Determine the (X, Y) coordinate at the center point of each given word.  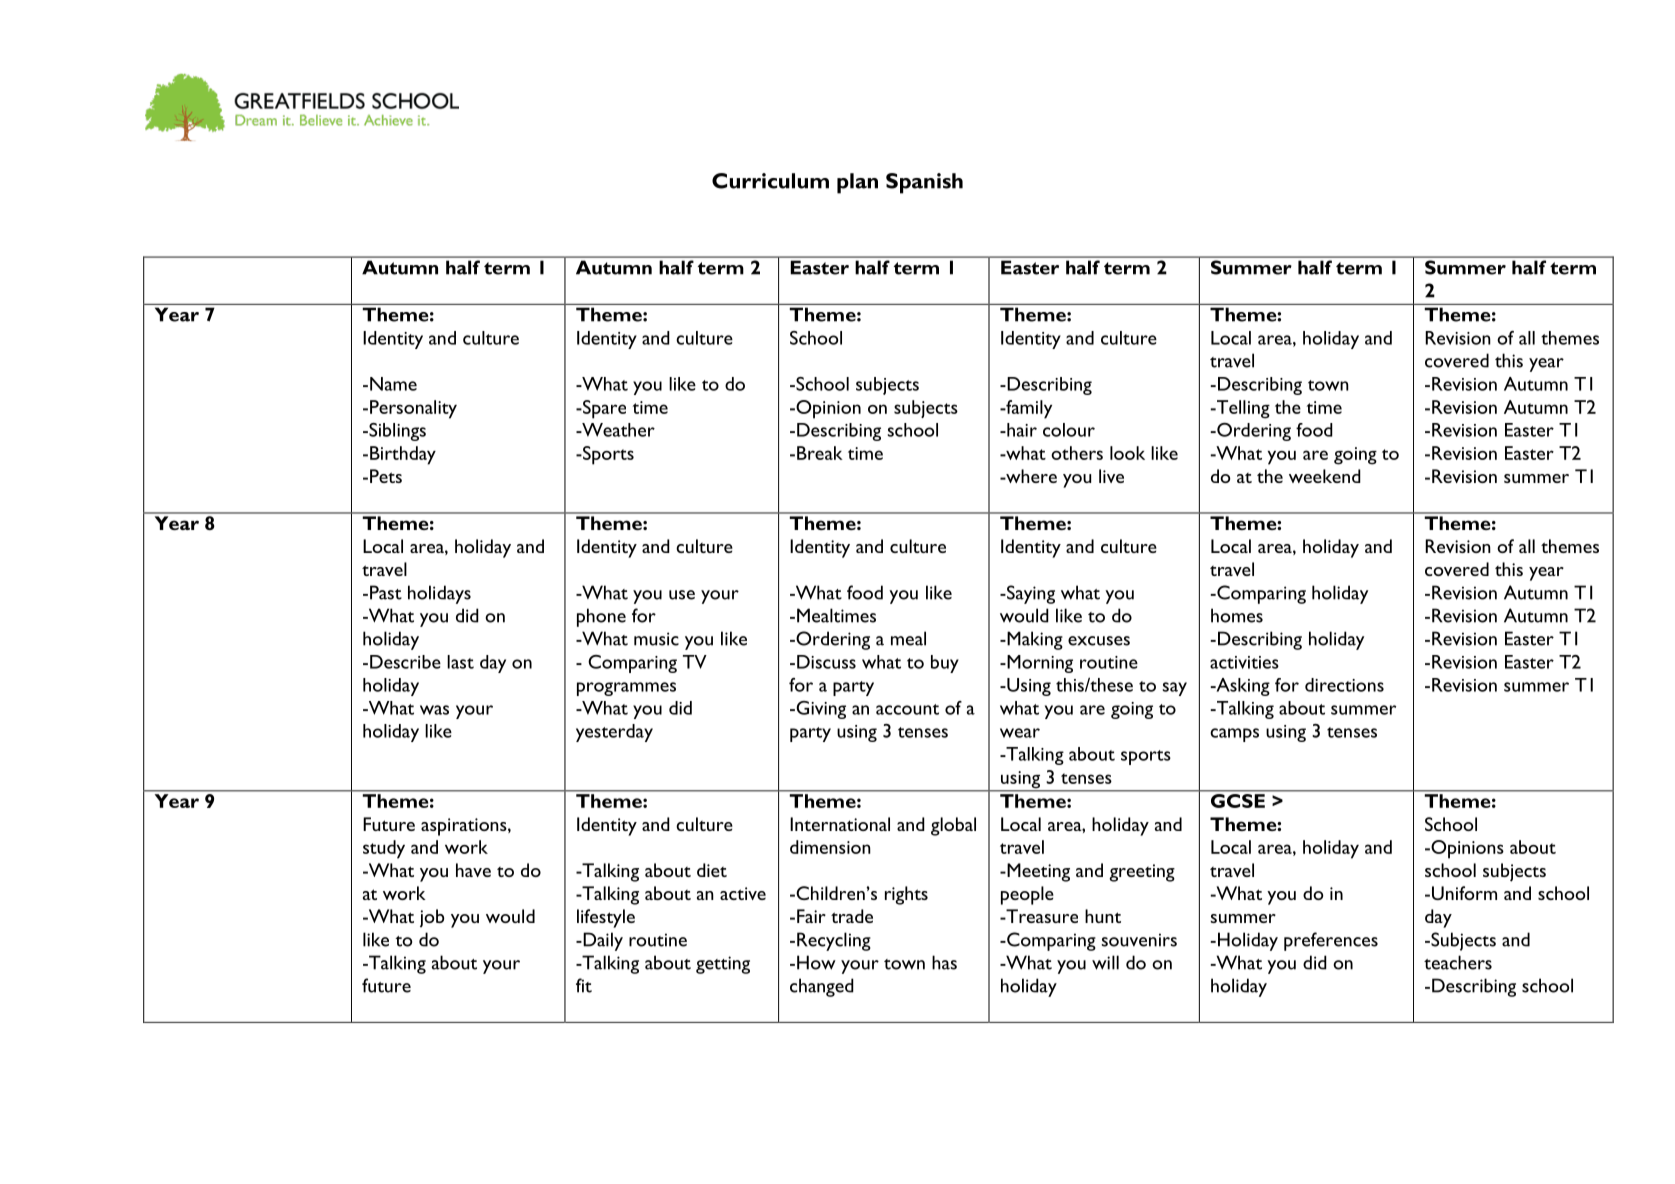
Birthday (403, 455)
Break (820, 453)
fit (584, 985)
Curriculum (770, 181)
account (907, 709)
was (434, 710)
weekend (1325, 476)
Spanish (924, 183)
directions (1344, 685)
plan (857, 183)
